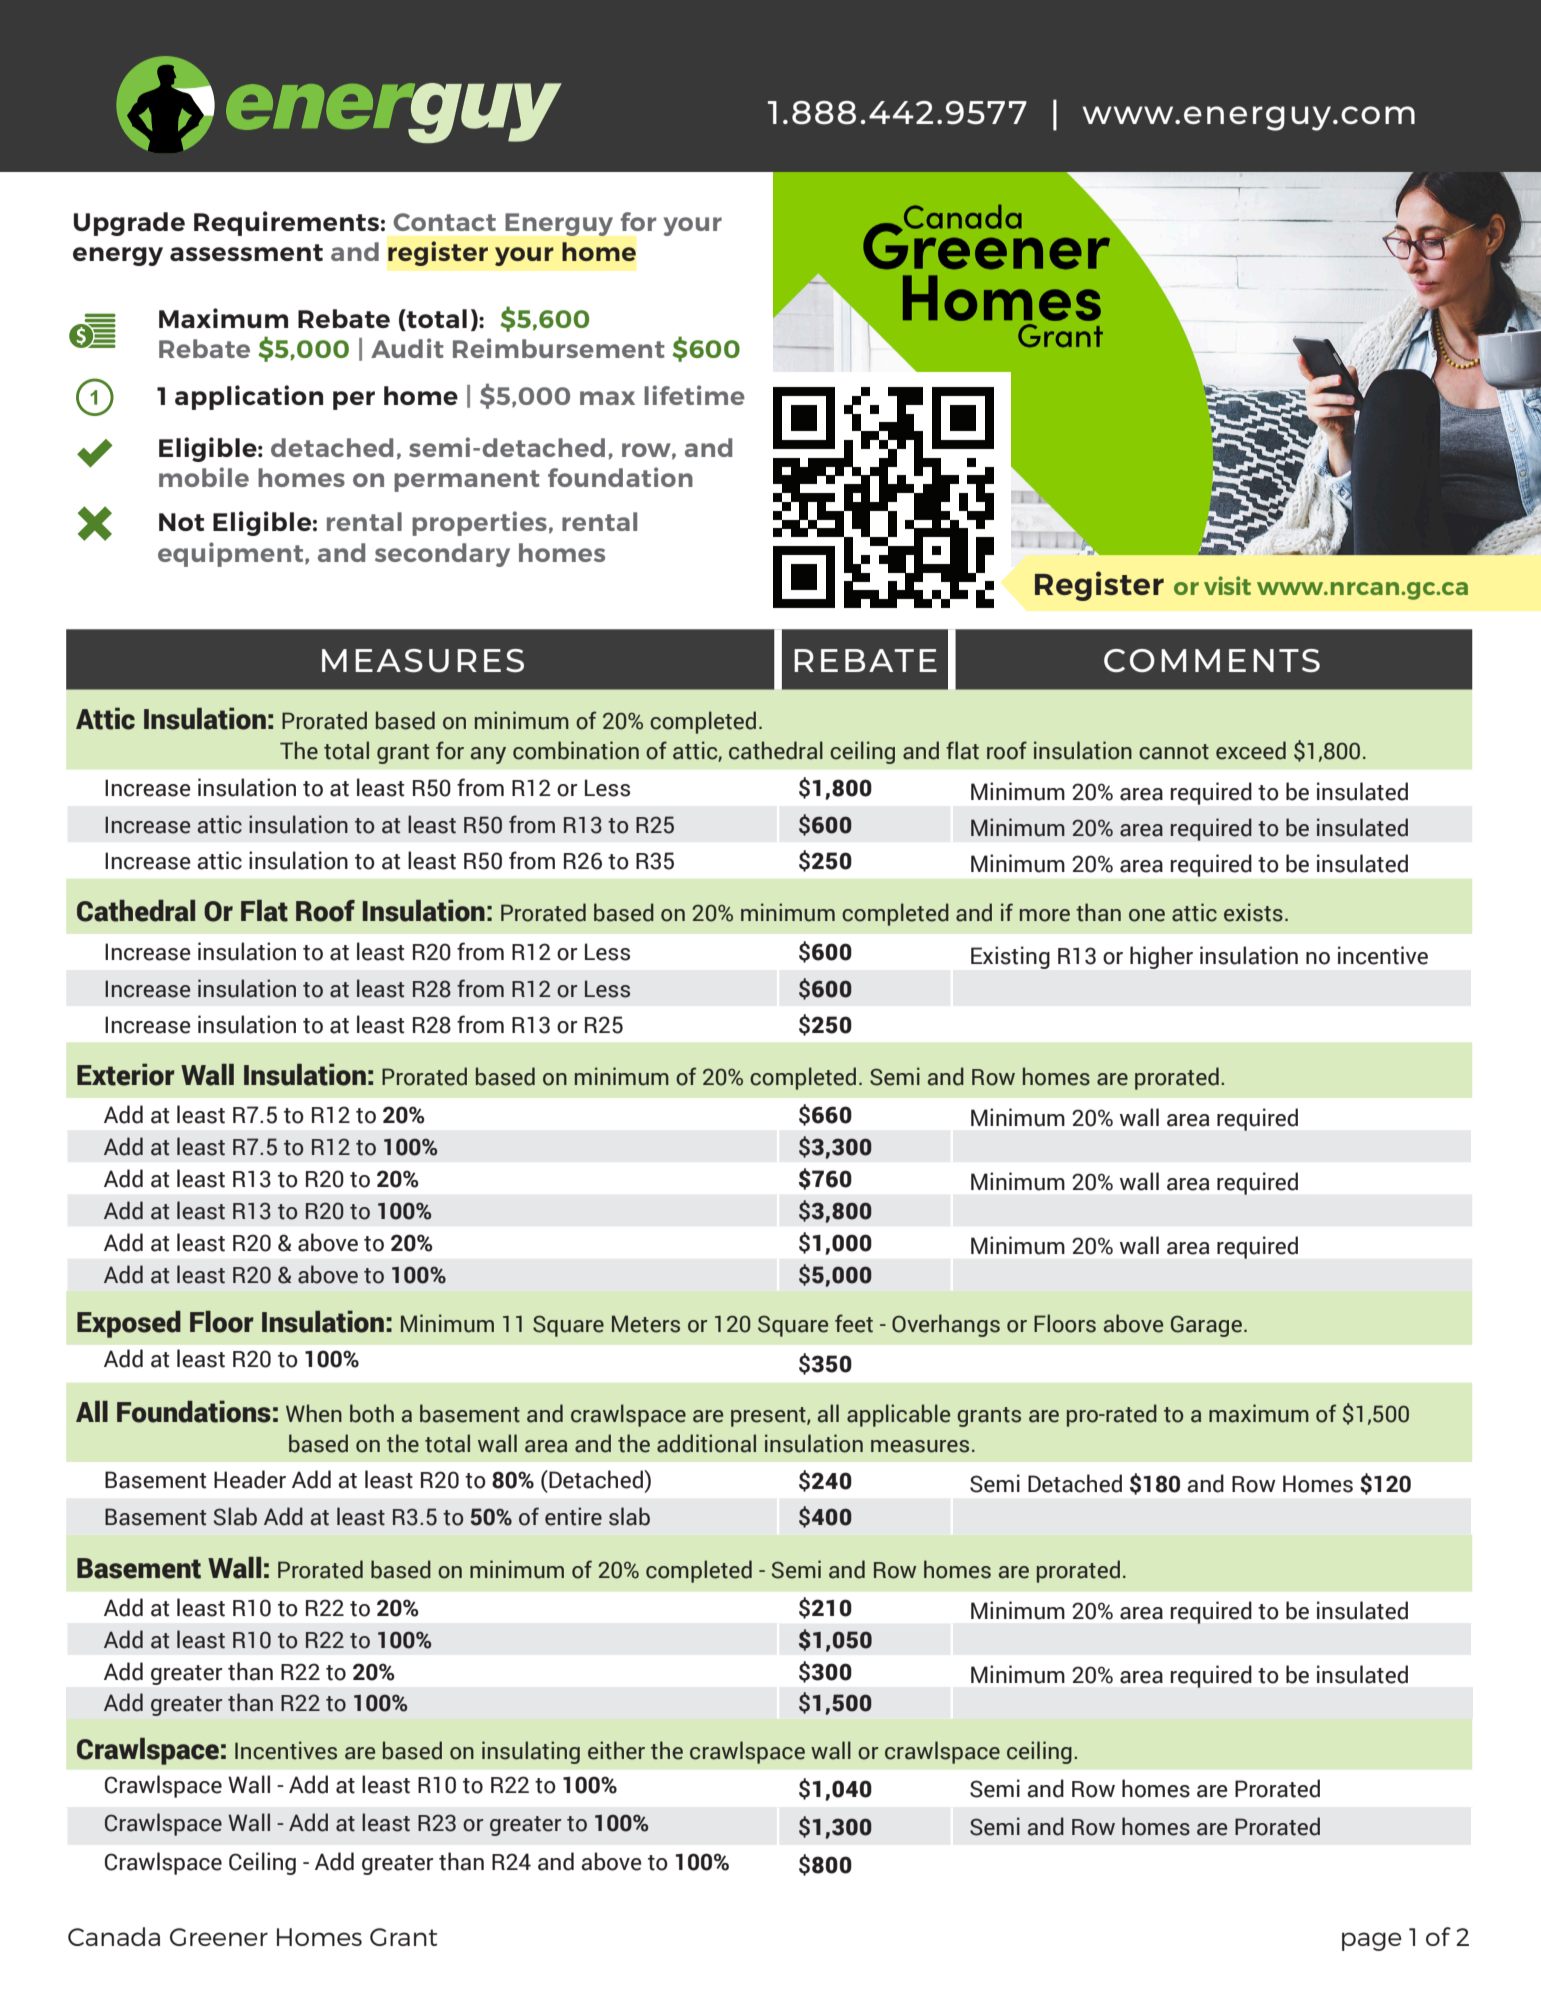 This screenshot has width=1541, height=1994. Describe the element at coordinates (488, 755) in the screenshot. I see `any` at that location.
